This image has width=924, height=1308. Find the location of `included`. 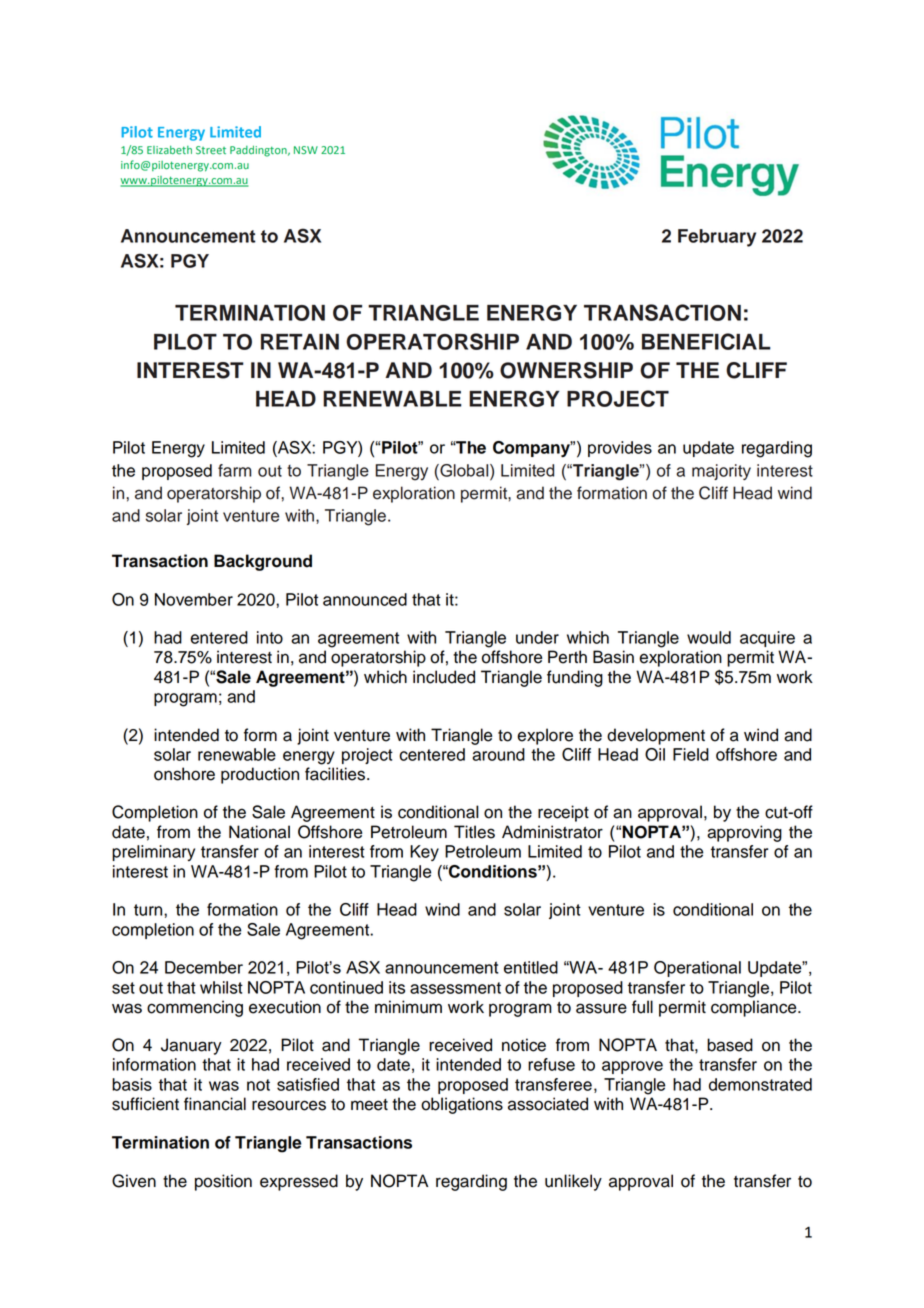

included is located at coordinates (444, 677).
